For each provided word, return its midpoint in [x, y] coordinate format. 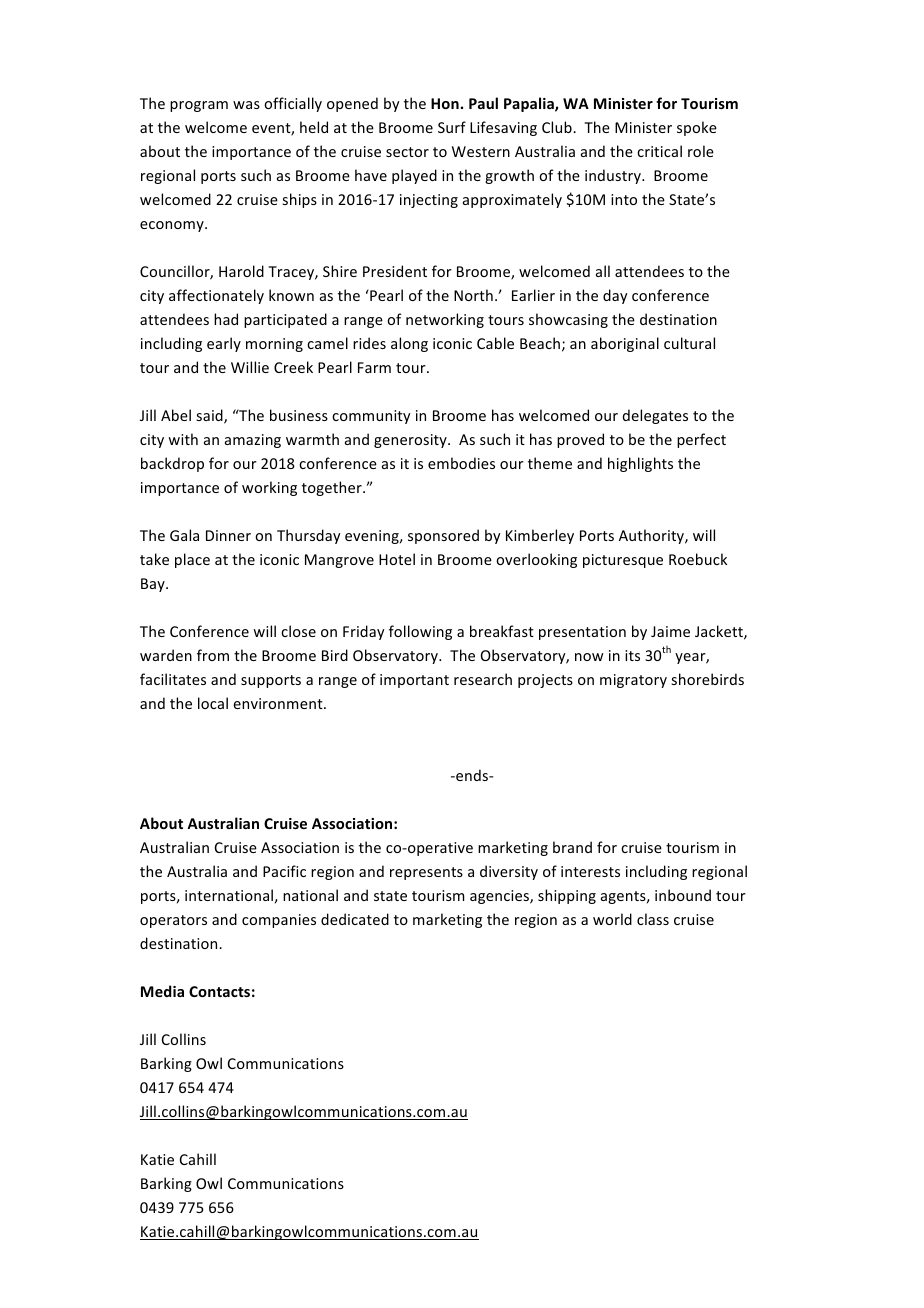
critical [659, 151]
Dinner [228, 535]
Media [162, 991]
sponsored [443, 536]
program [199, 106]
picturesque [623, 561]
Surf [452, 127]
